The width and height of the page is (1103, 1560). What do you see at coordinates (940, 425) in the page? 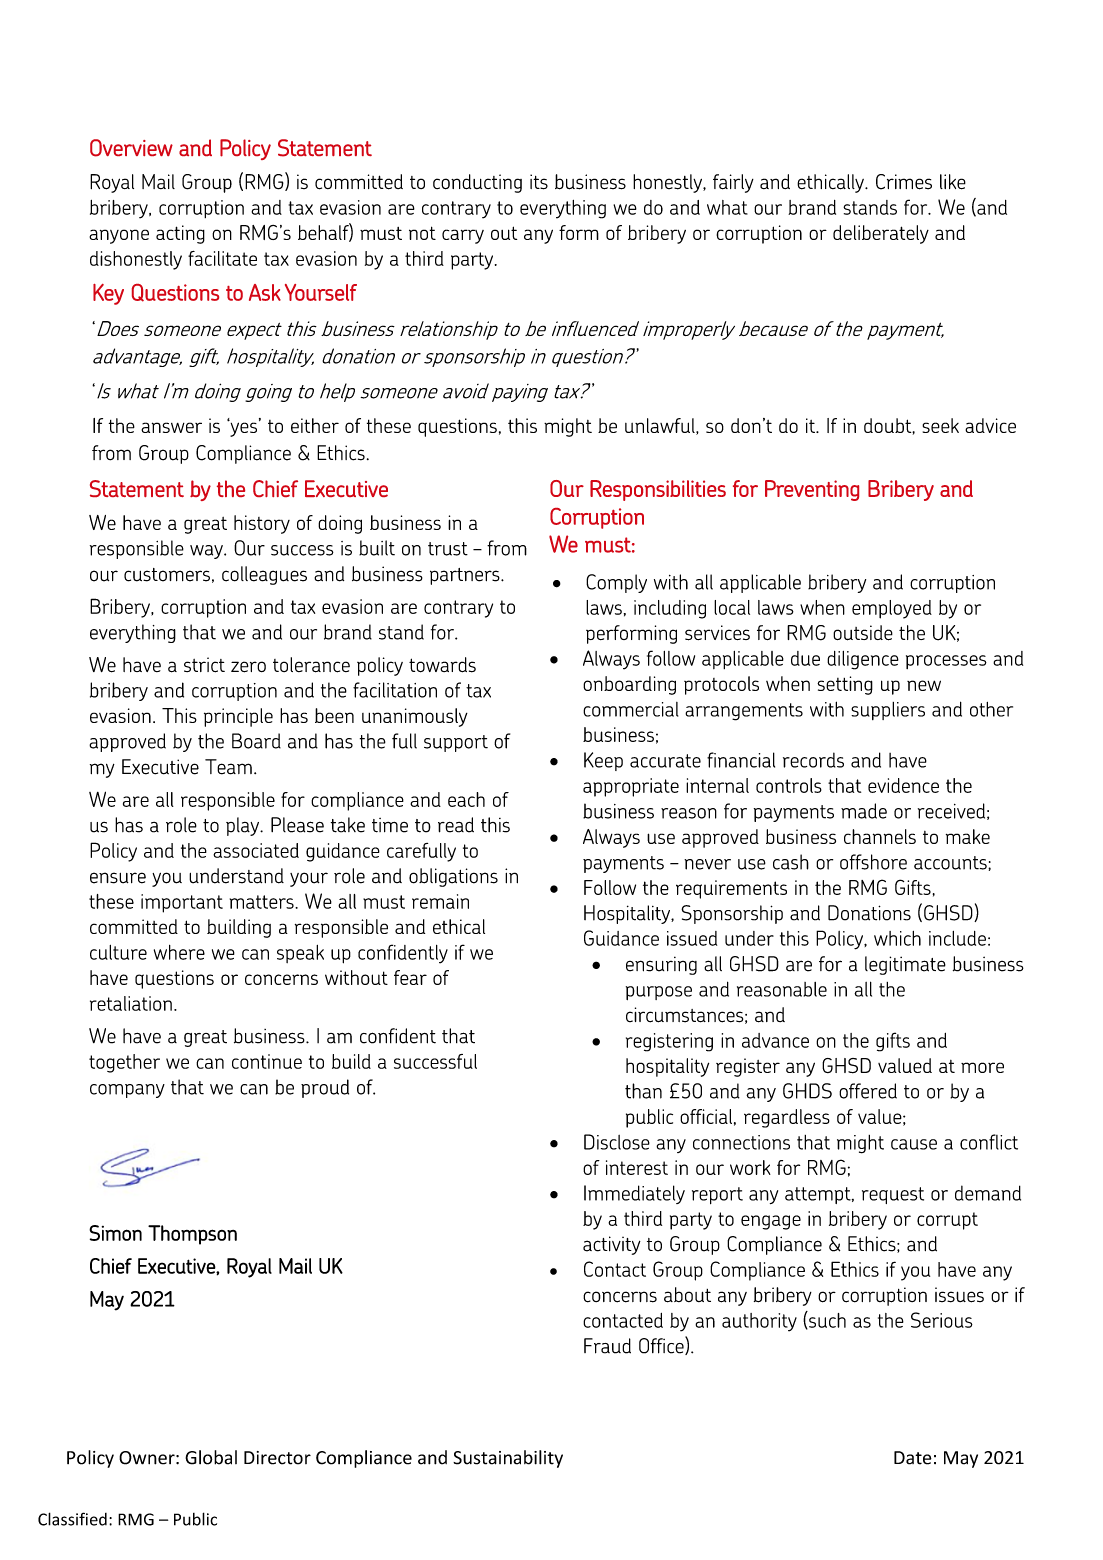
I see `seek` at bounding box center [940, 425].
